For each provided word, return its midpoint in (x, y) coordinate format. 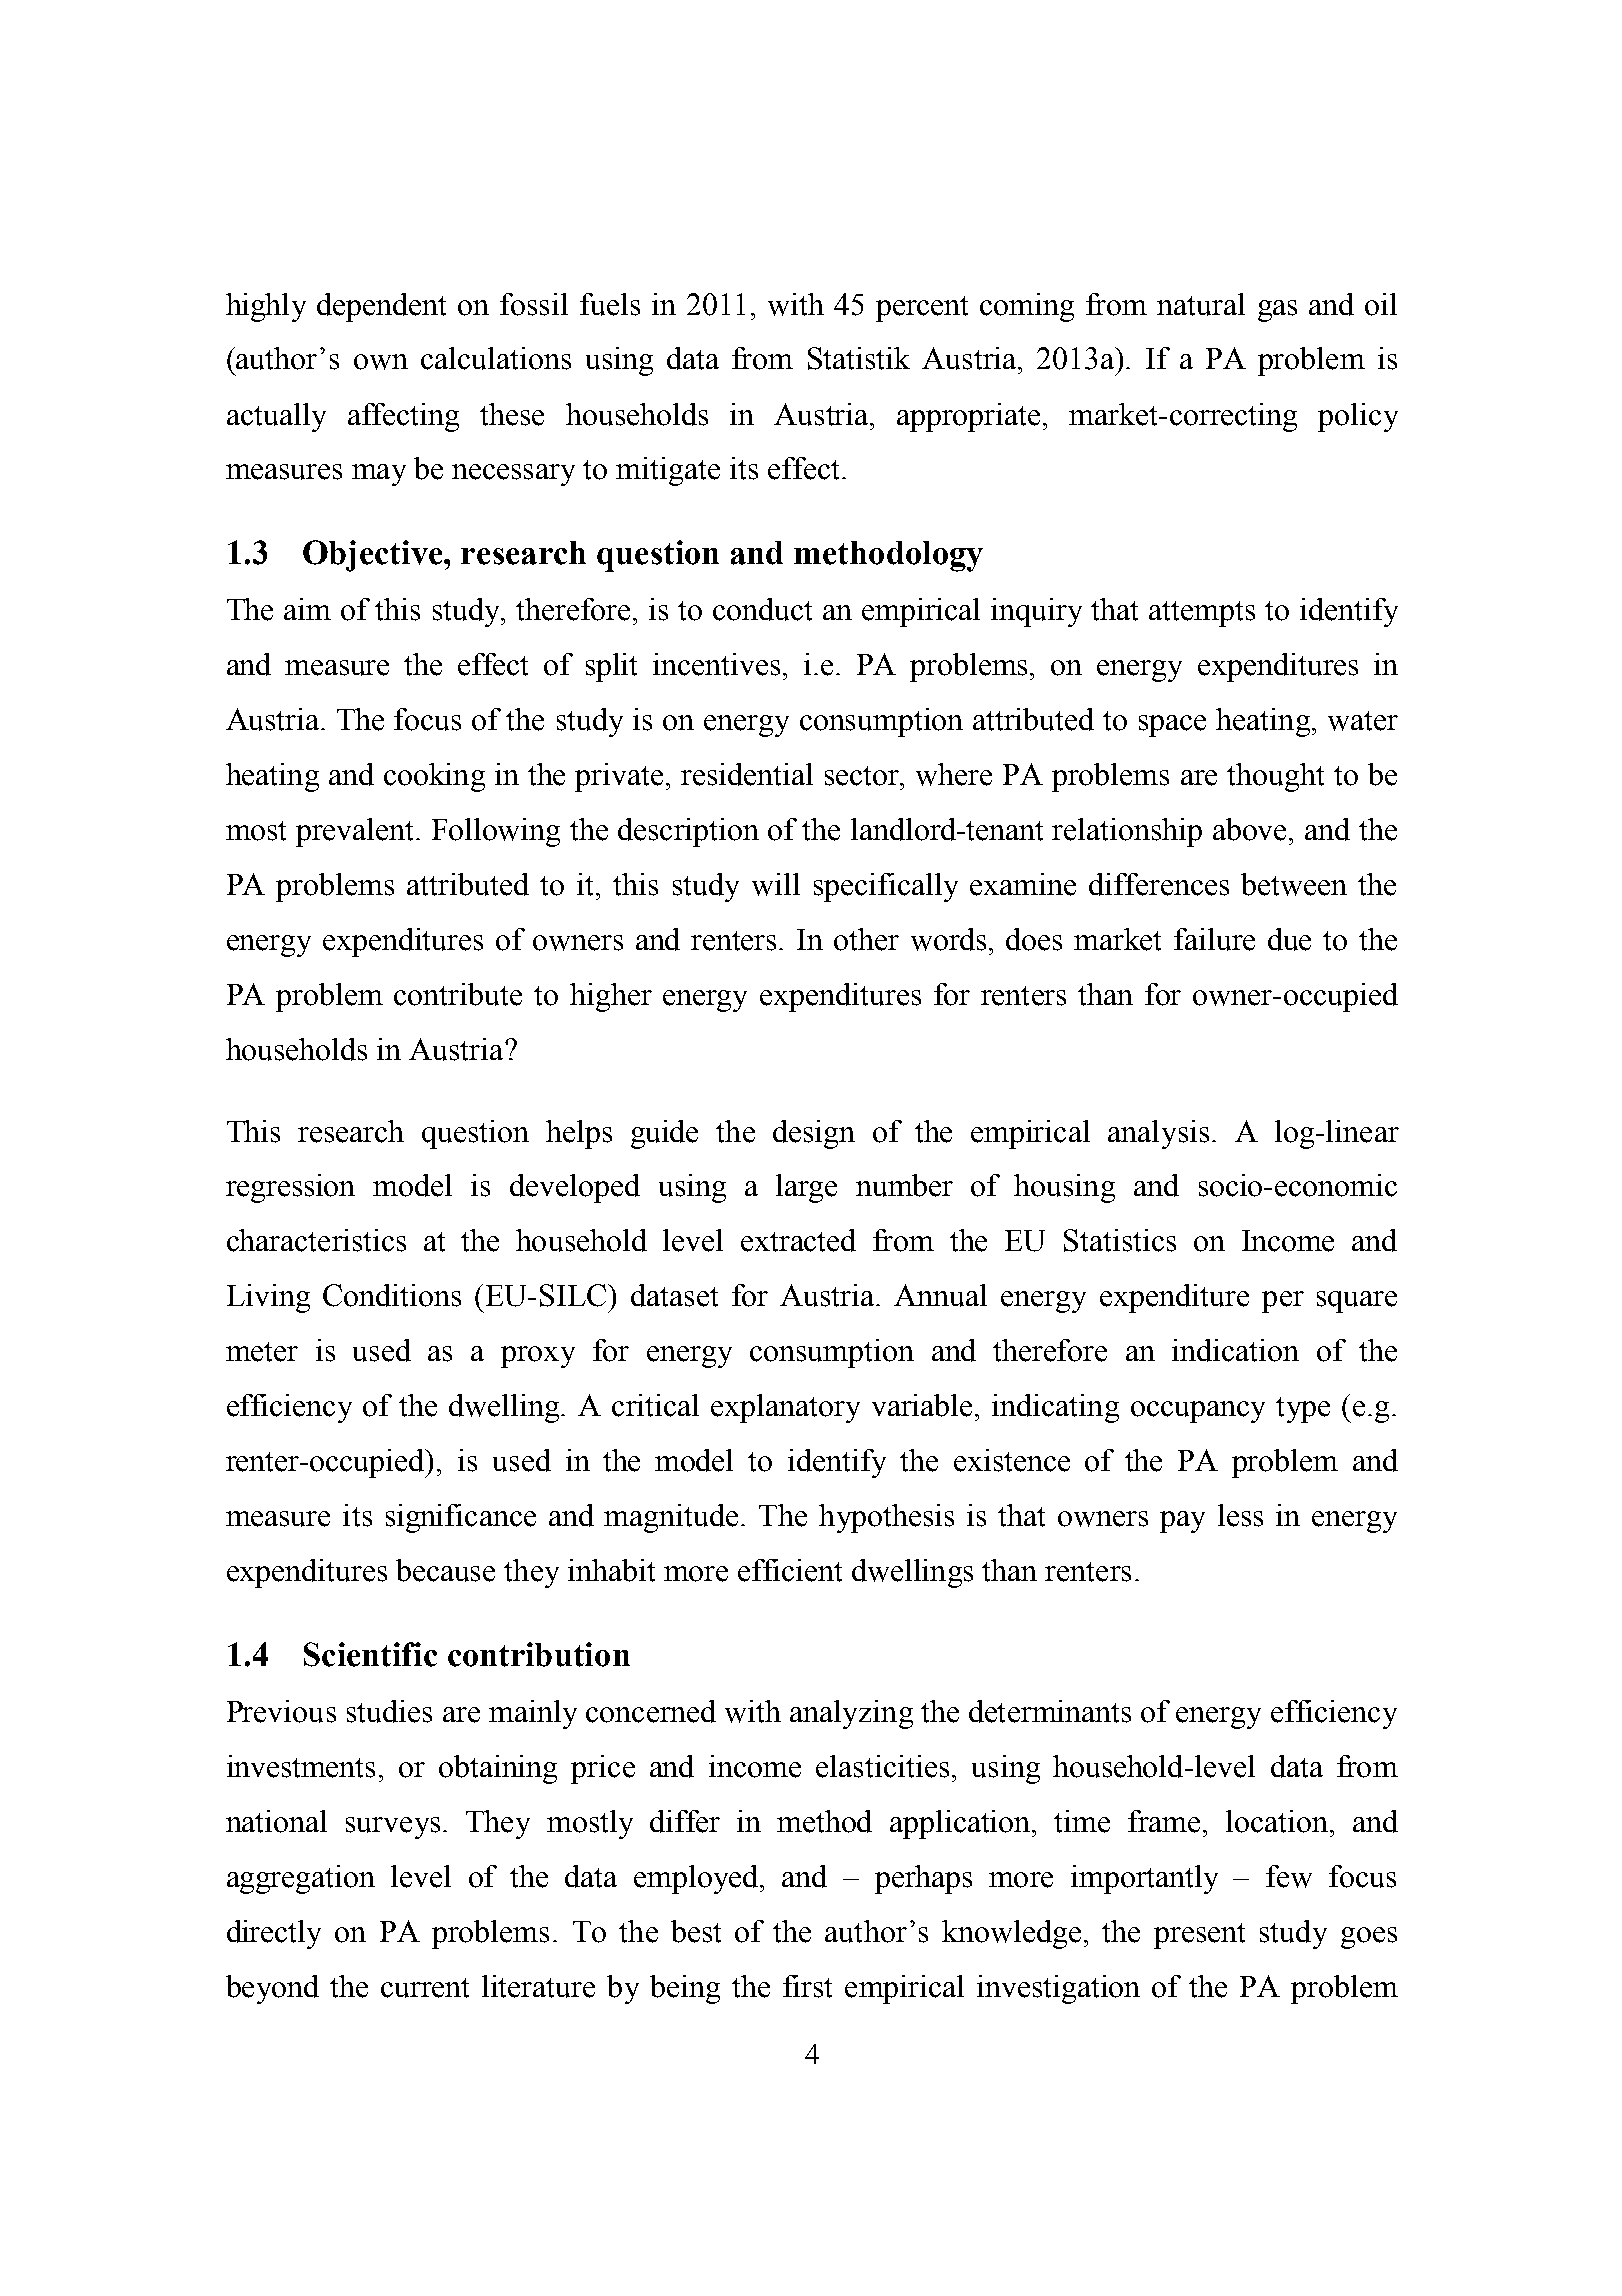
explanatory (785, 1408)
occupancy (1198, 1412)
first (807, 1986)
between (1294, 884)
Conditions (392, 1295)
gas (1277, 311)
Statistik (859, 358)
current (425, 1988)
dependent (381, 307)
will (776, 884)
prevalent (356, 832)
